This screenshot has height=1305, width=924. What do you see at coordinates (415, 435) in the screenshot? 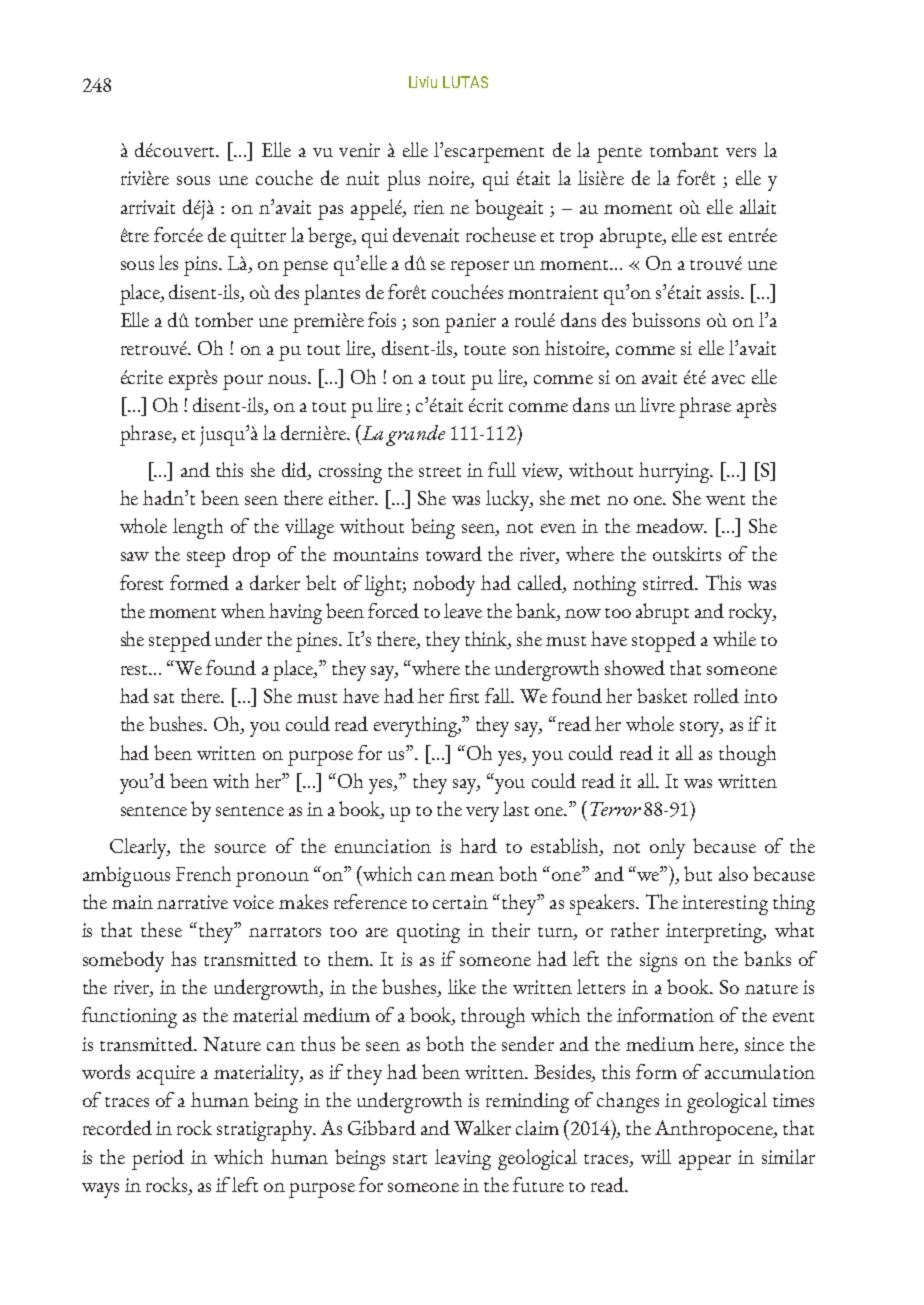
I see `grande` at bounding box center [415, 435].
